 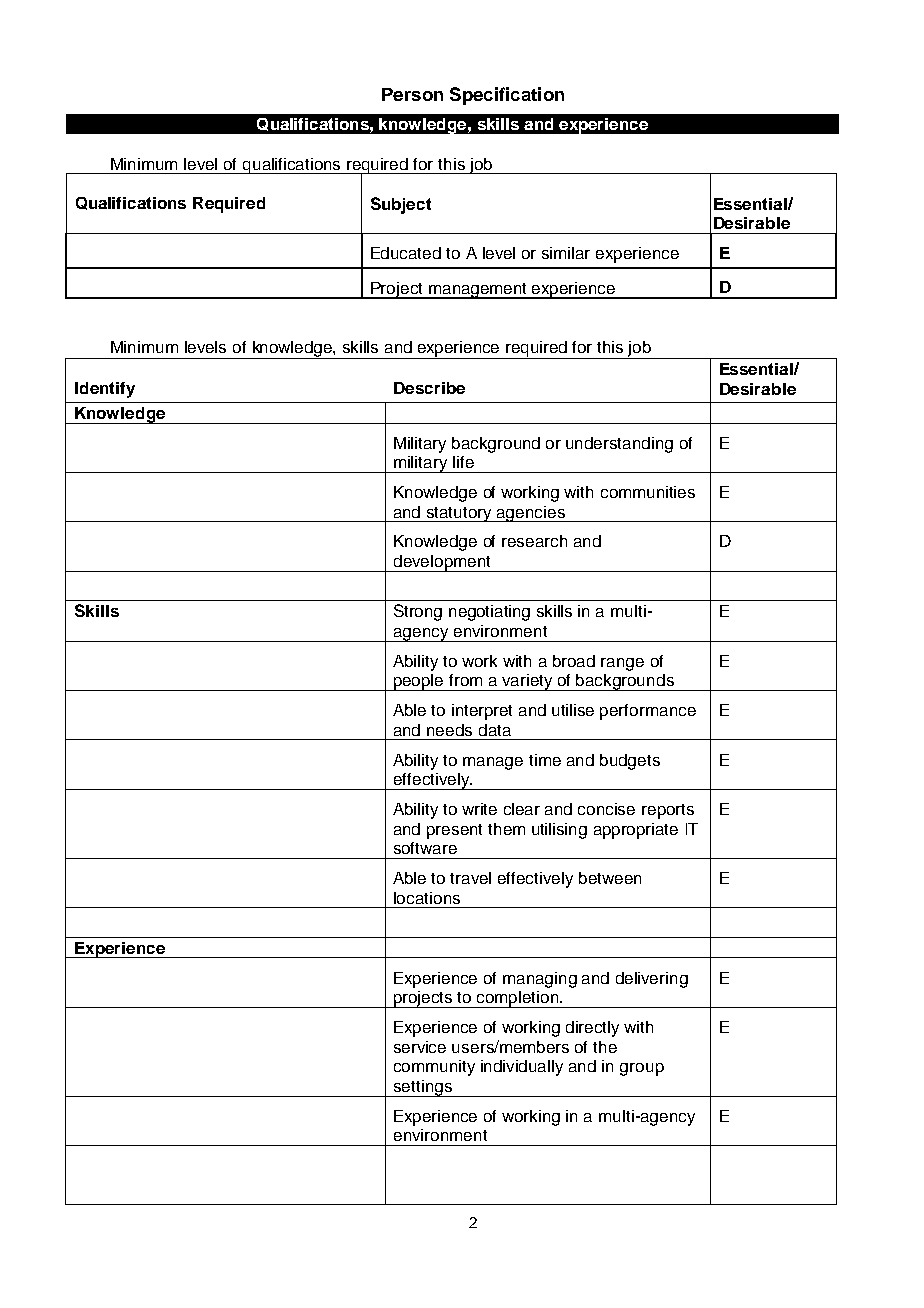 I want to click on directly, so click(x=592, y=1029).
